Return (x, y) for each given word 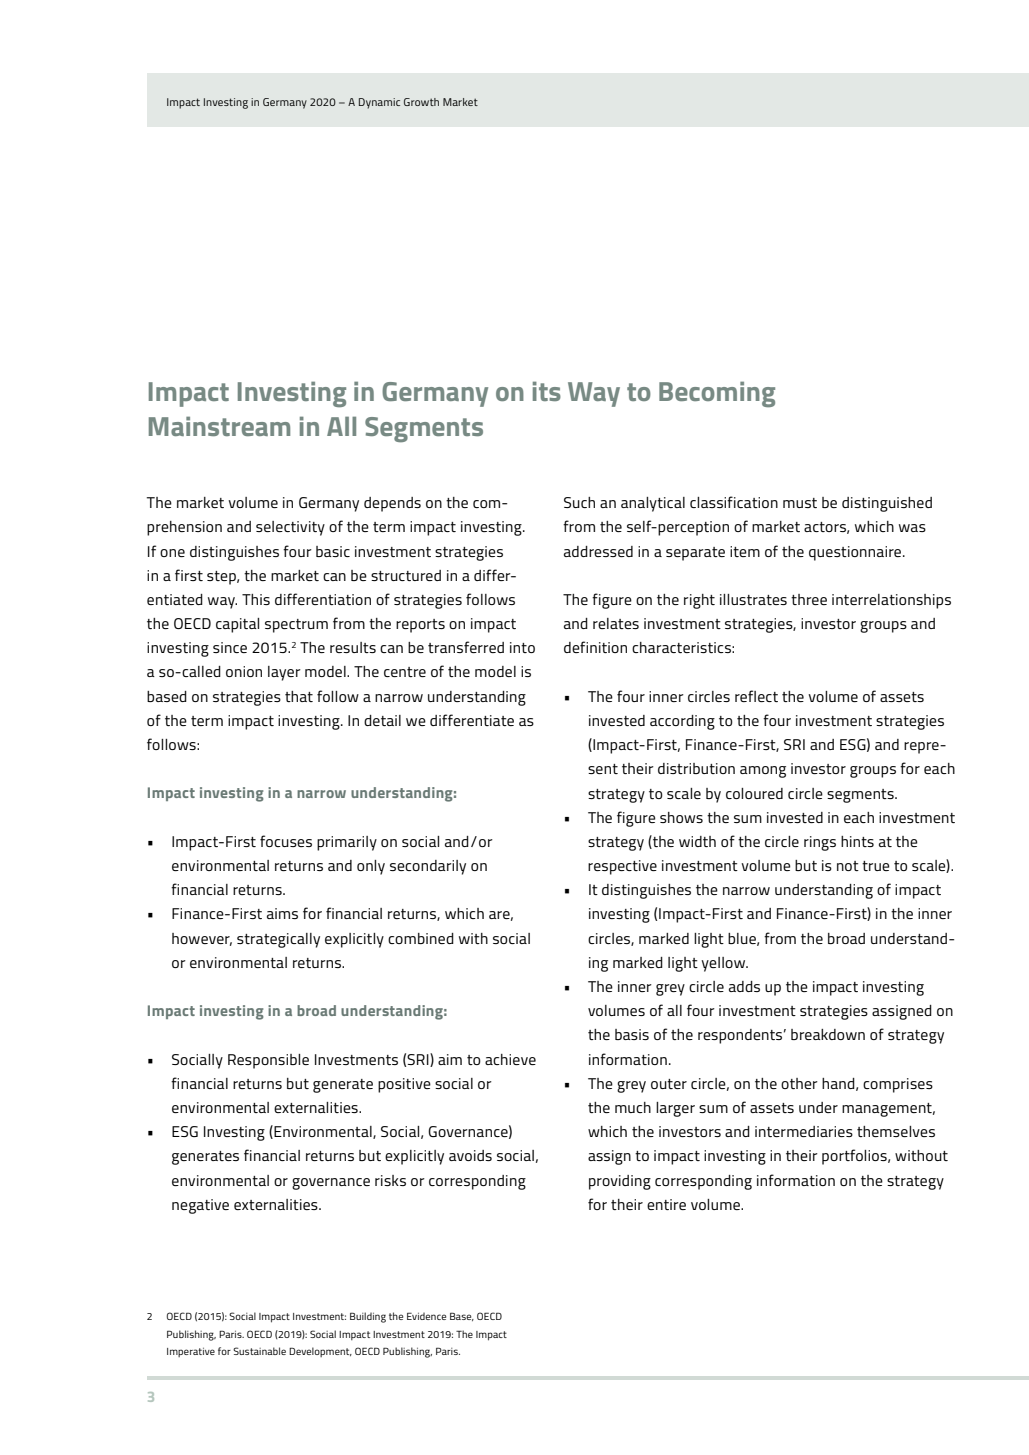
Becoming (717, 394)
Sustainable (259, 1351)
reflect (756, 696)
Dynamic (379, 103)
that (299, 696)
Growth (421, 102)
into (522, 647)
